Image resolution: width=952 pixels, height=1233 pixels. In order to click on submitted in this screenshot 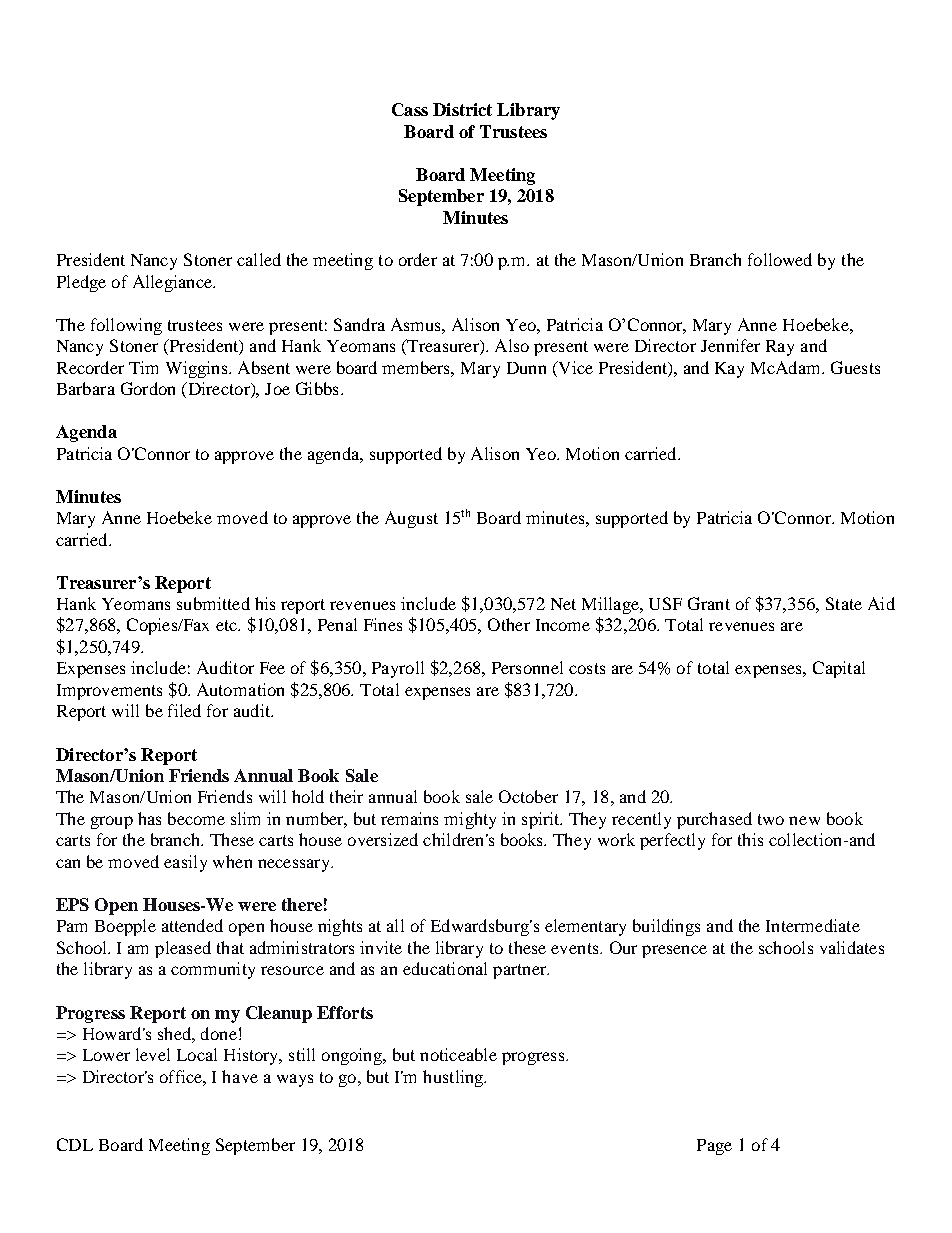, I will do `click(213, 603)`.
